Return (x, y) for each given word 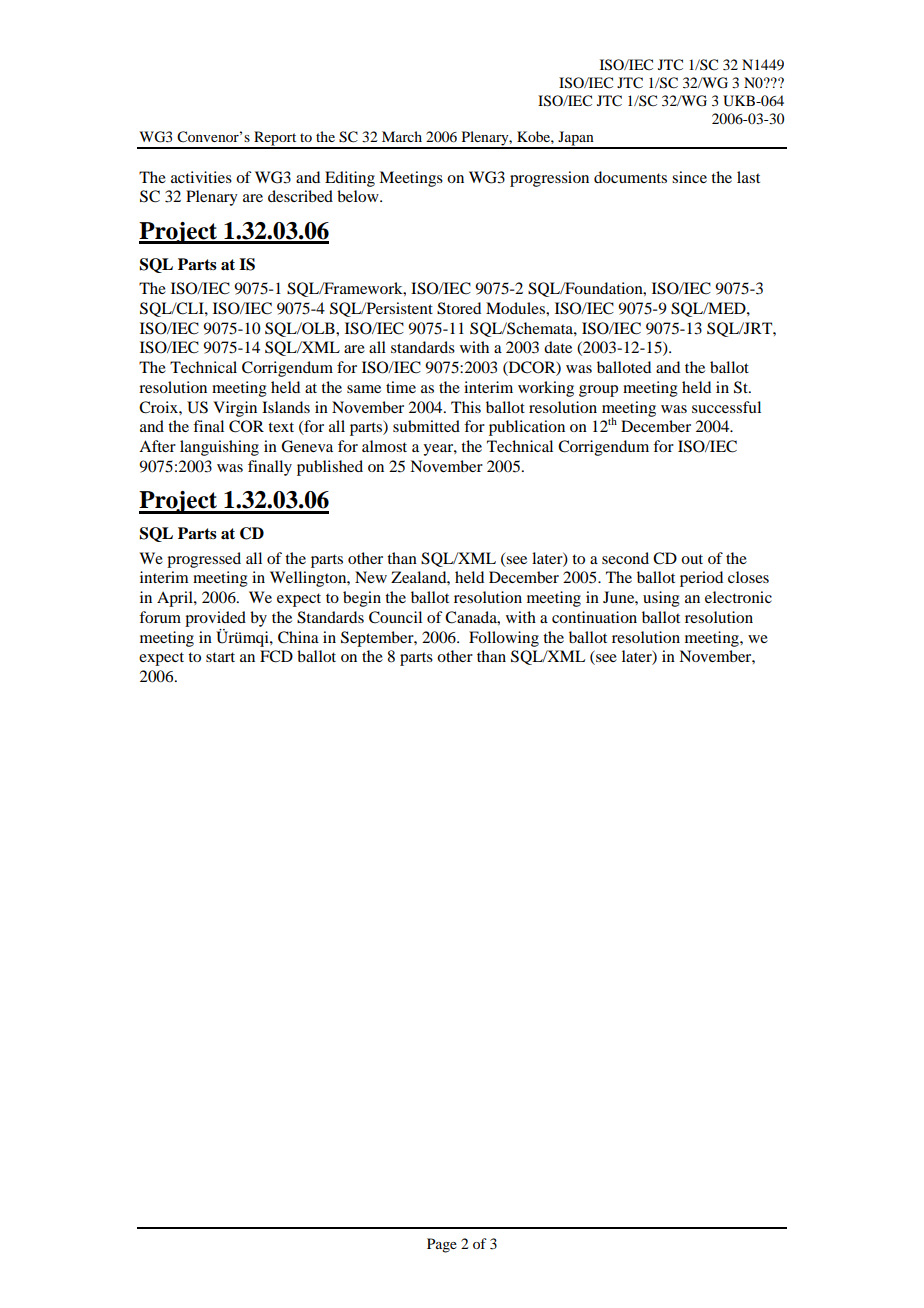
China (298, 637)
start (220, 657)
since (689, 177)
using (661, 599)
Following (504, 639)
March (402, 136)
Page (442, 1245)
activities (201, 177)
